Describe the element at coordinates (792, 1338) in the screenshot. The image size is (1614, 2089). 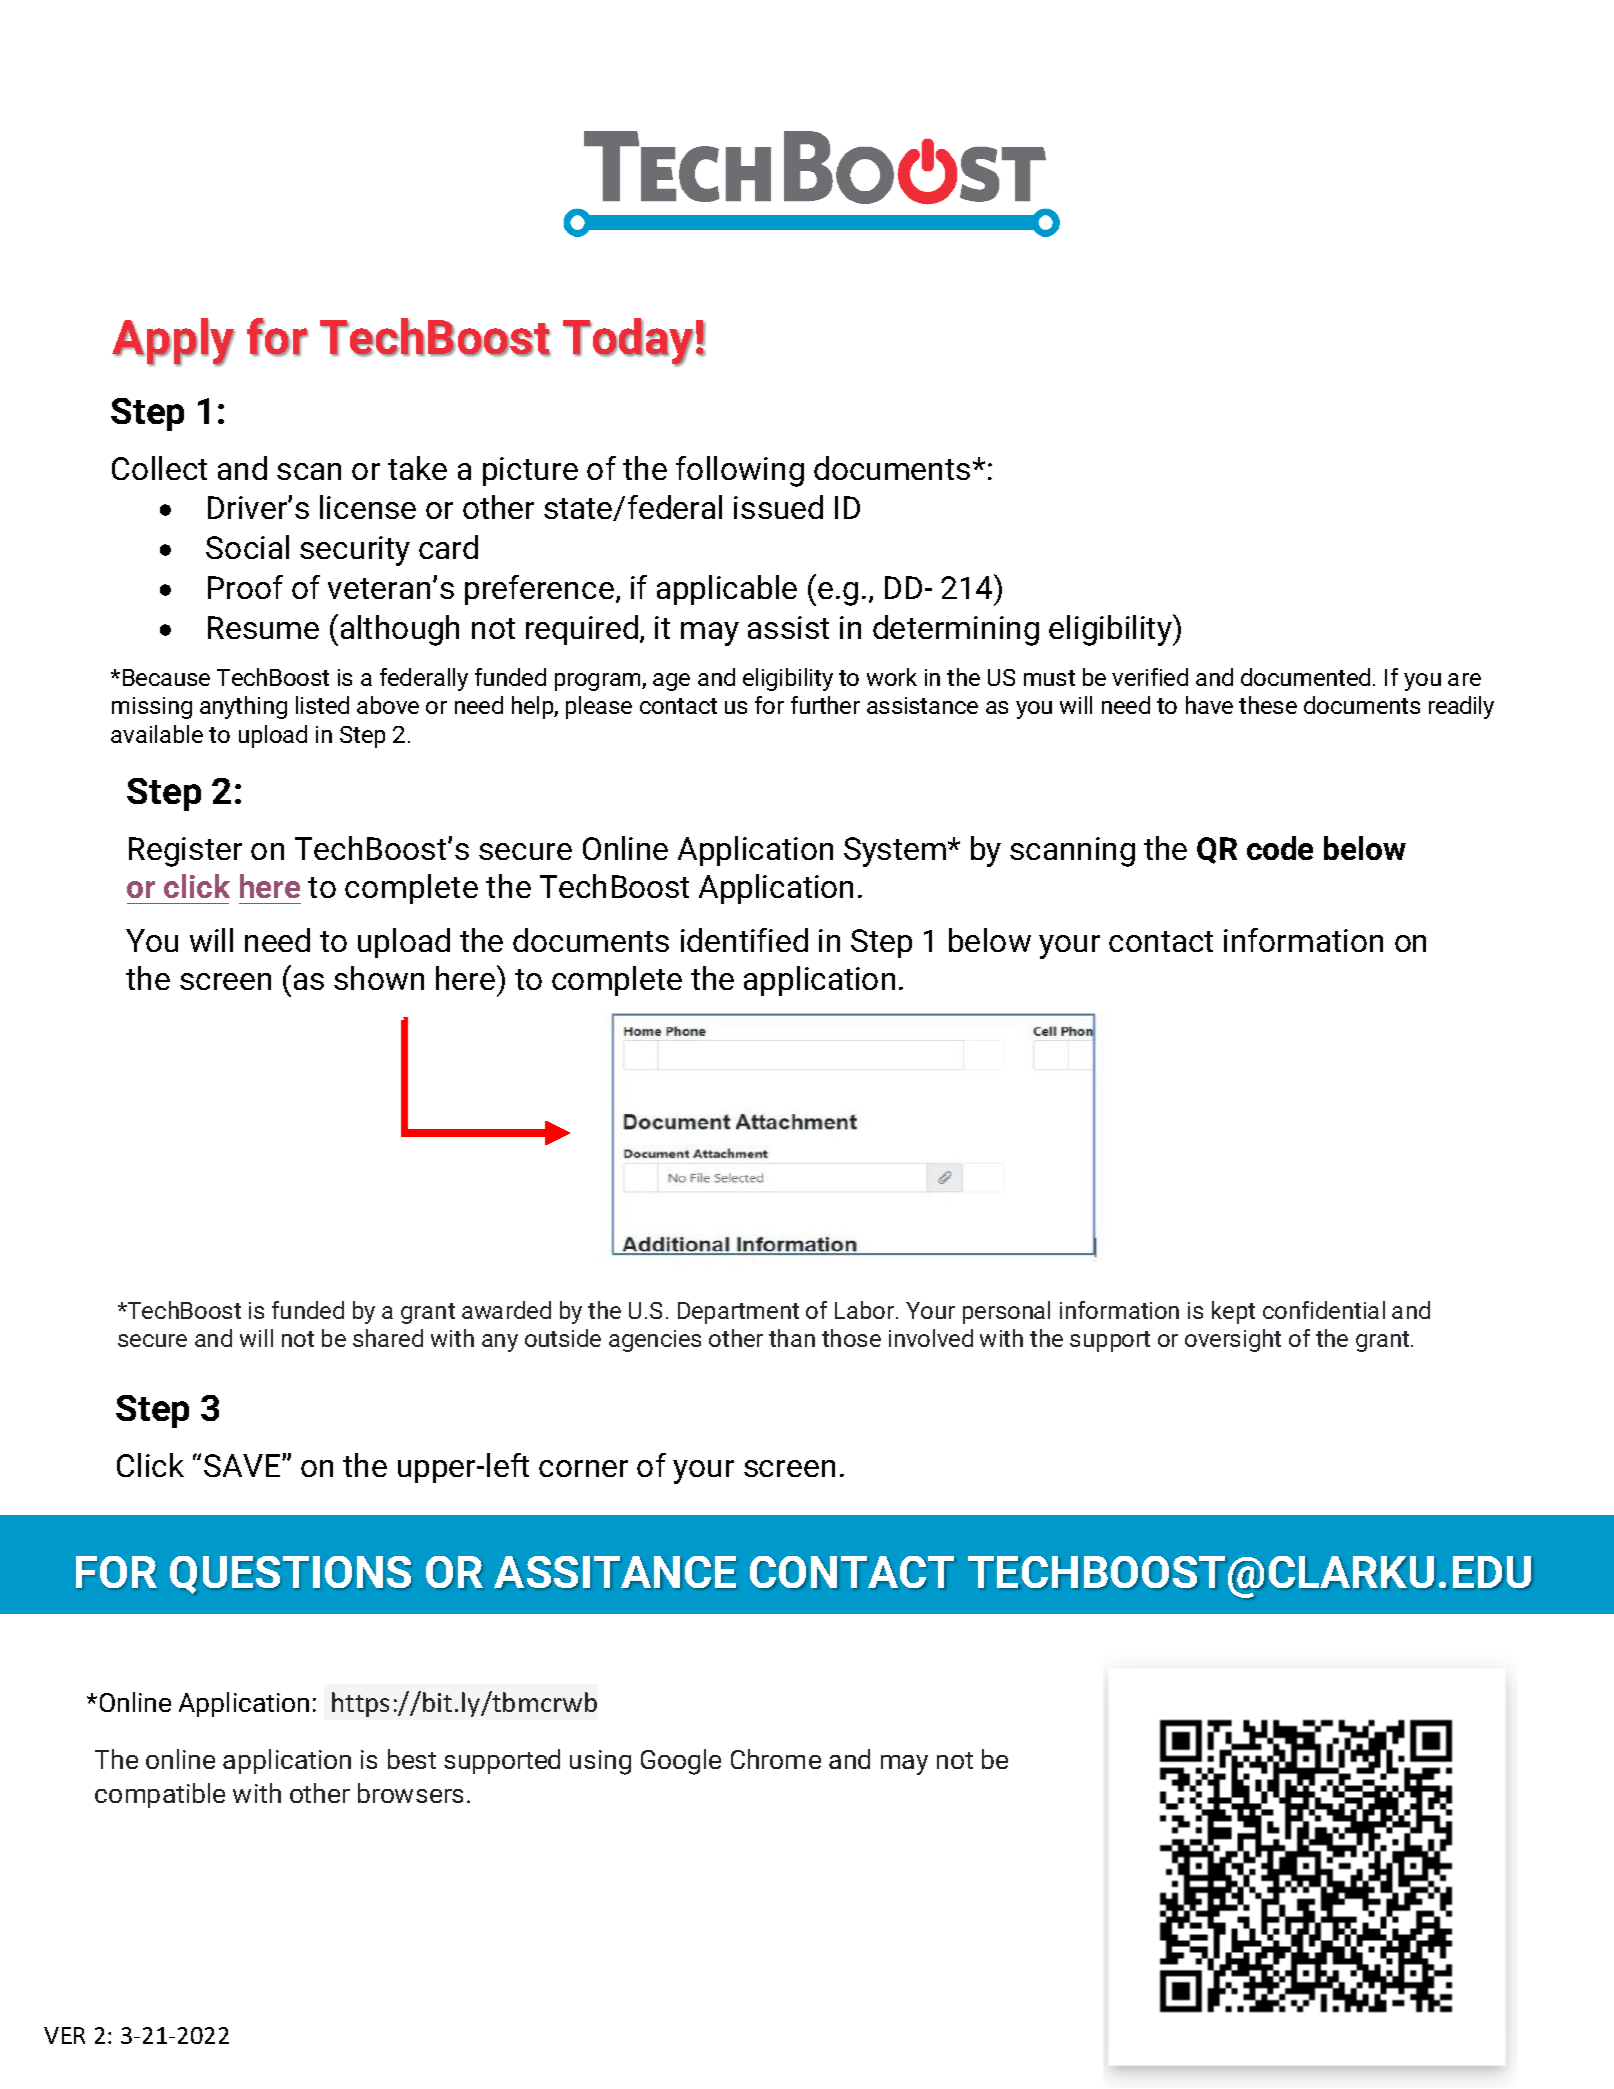
I see `than` at that location.
